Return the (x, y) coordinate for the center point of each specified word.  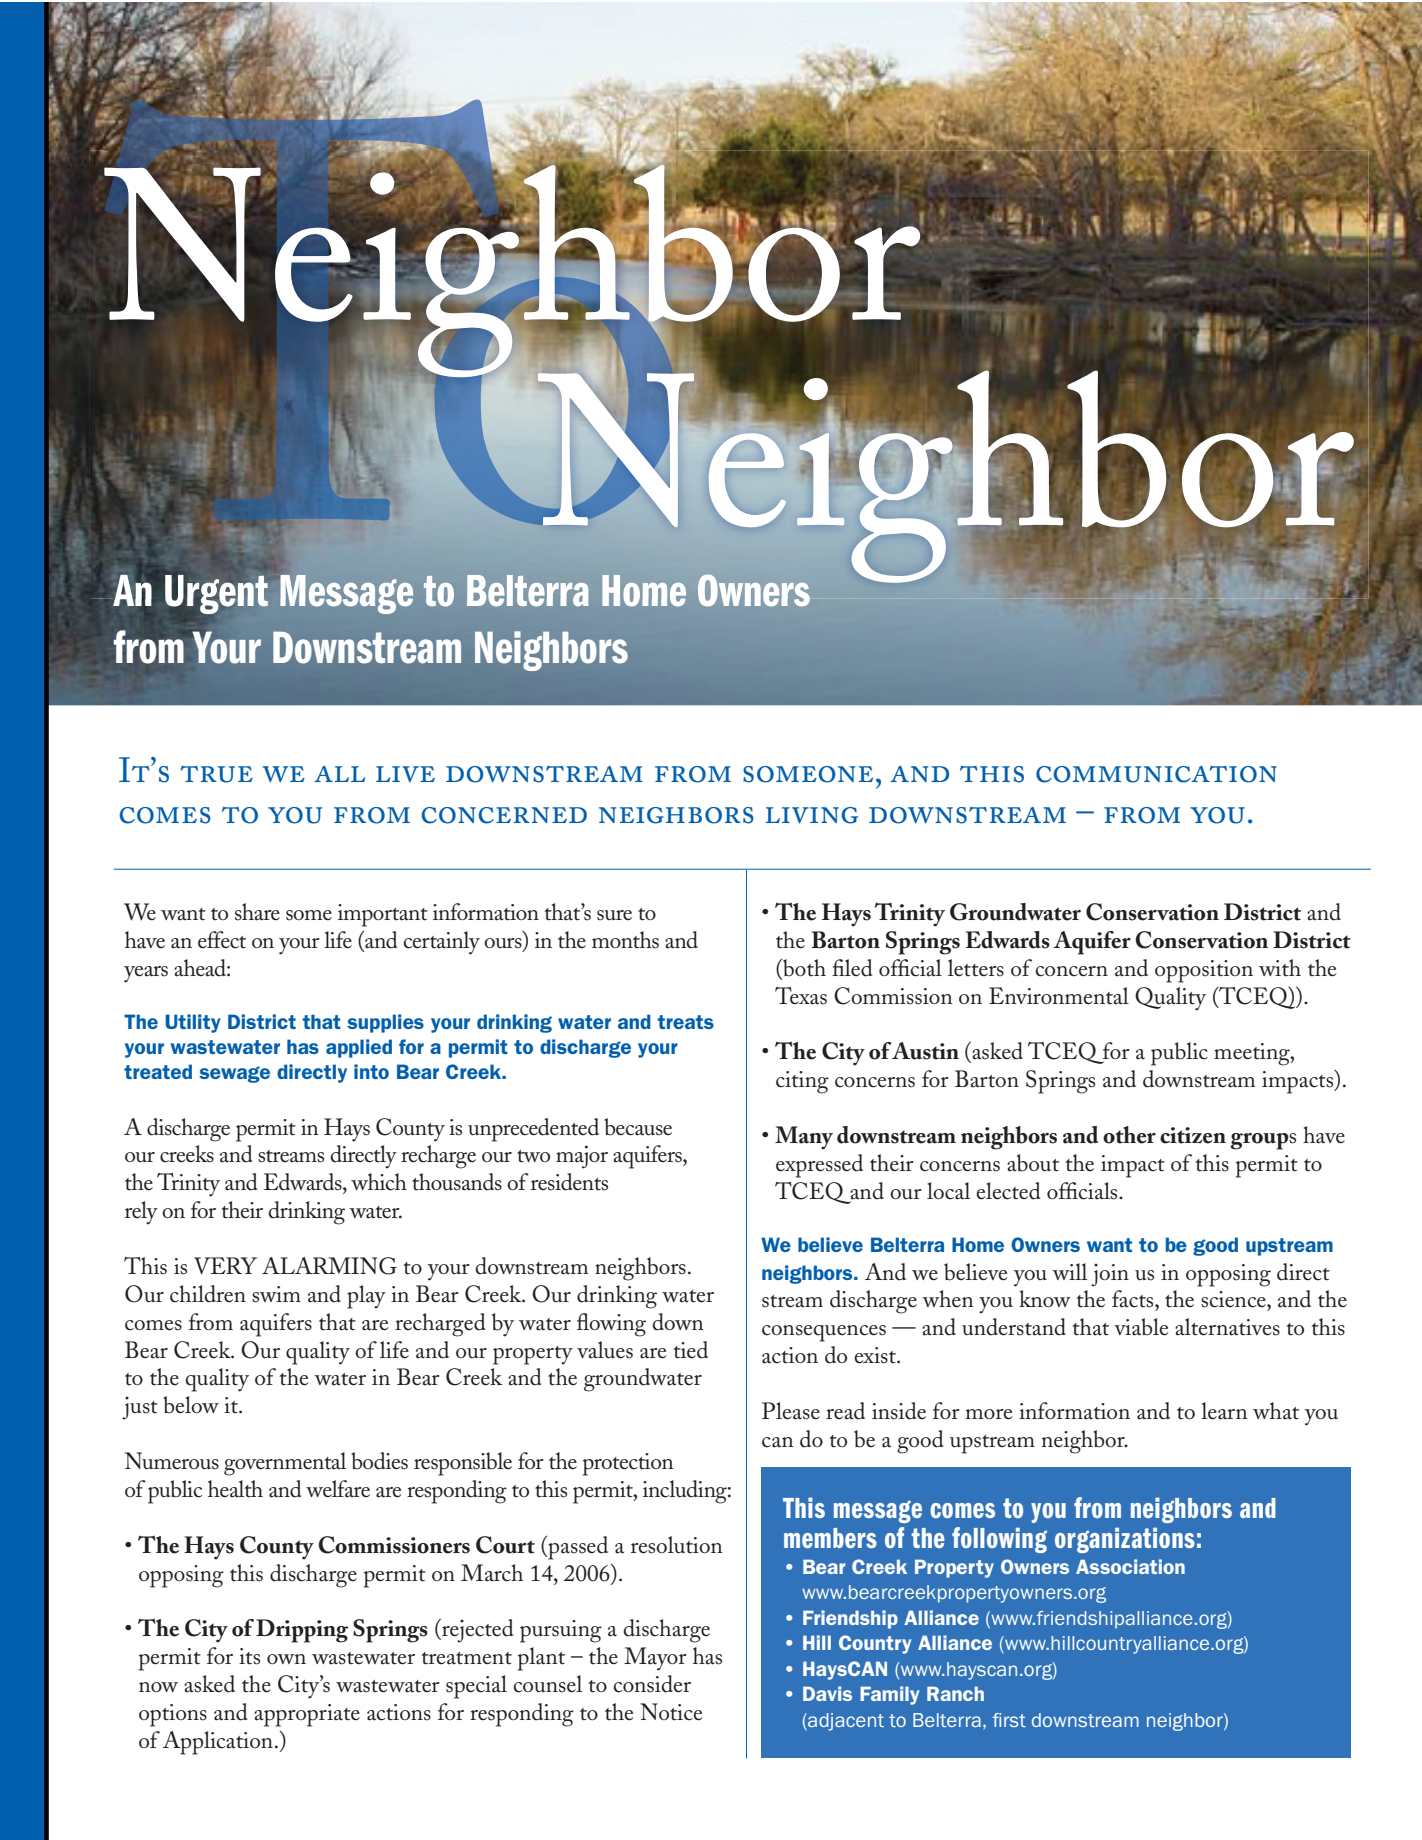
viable (1141, 1327)
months (625, 940)
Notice (671, 1712)
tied (690, 1350)
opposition (1204, 971)
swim (276, 1294)
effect (222, 940)
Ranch (955, 1693)
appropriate (307, 1715)
